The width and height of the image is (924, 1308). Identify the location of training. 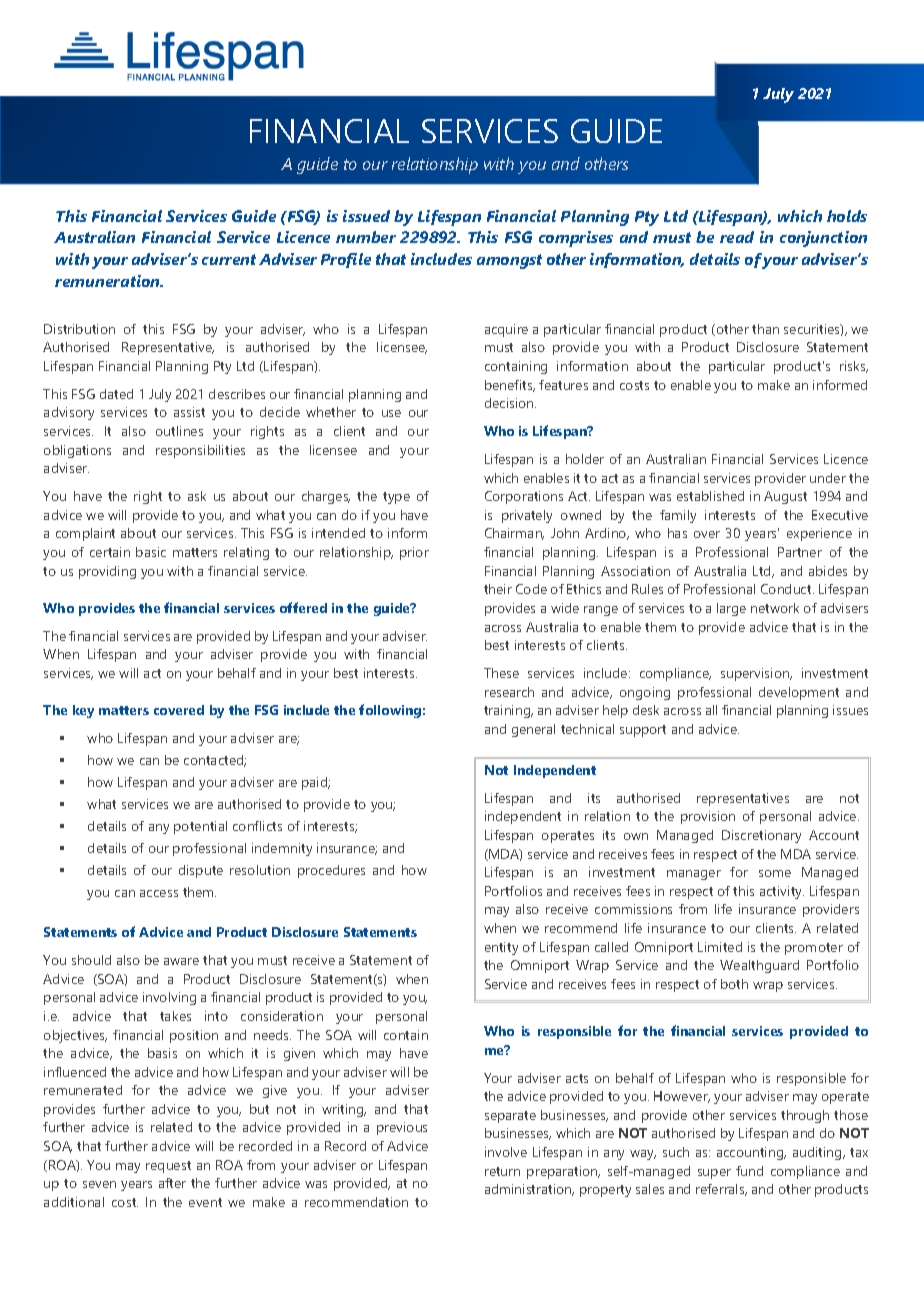
(508, 711).
